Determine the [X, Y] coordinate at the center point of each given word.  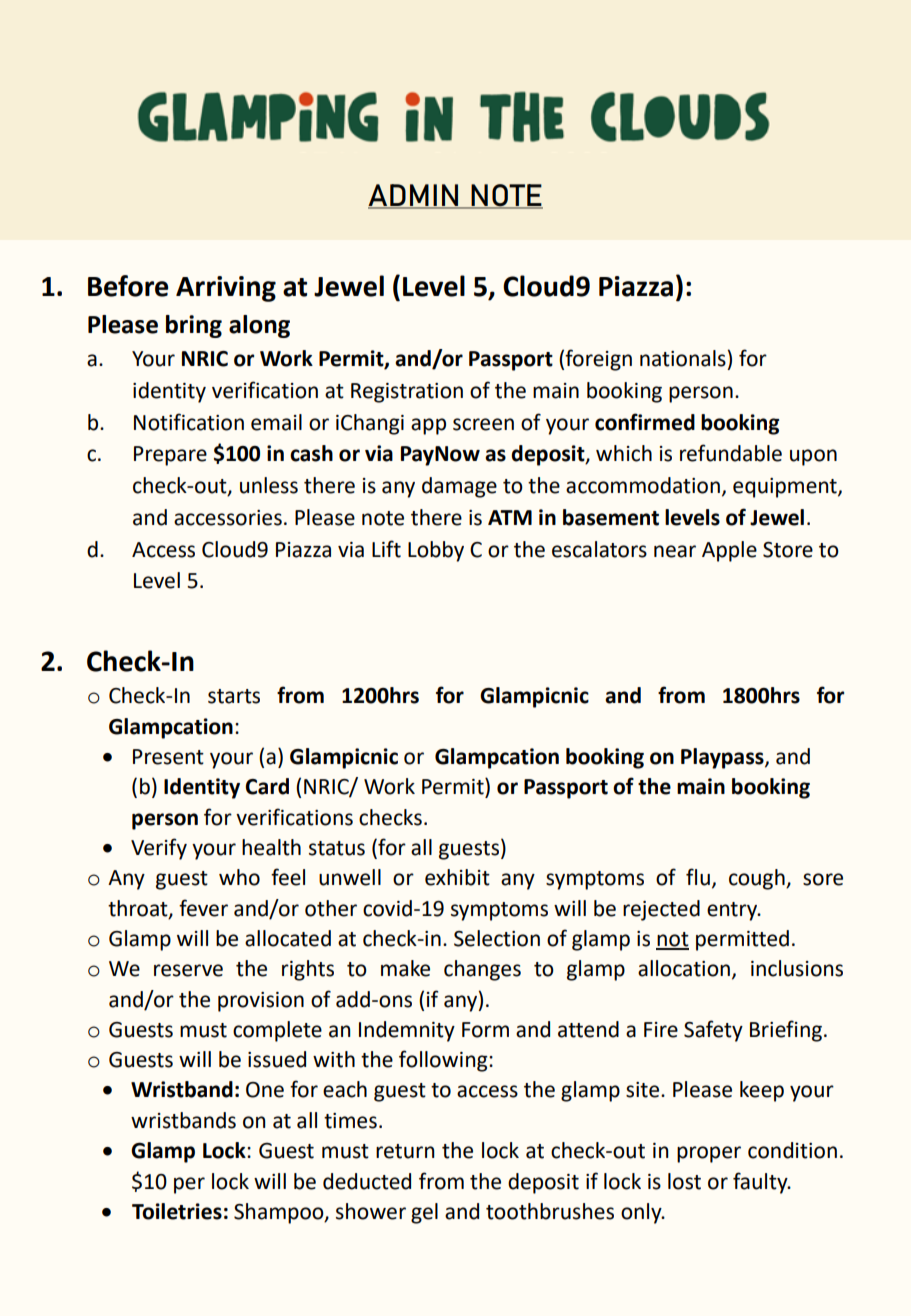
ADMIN [414, 196]
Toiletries [177, 1211]
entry [733, 911]
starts [234, 696]
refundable [731, 453]
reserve [188, 970]
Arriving [226, 289]
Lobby [436, 551]
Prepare [170, 456]
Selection [497, 938]
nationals [684, 358]
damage [459, 487]
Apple [729, 551]
